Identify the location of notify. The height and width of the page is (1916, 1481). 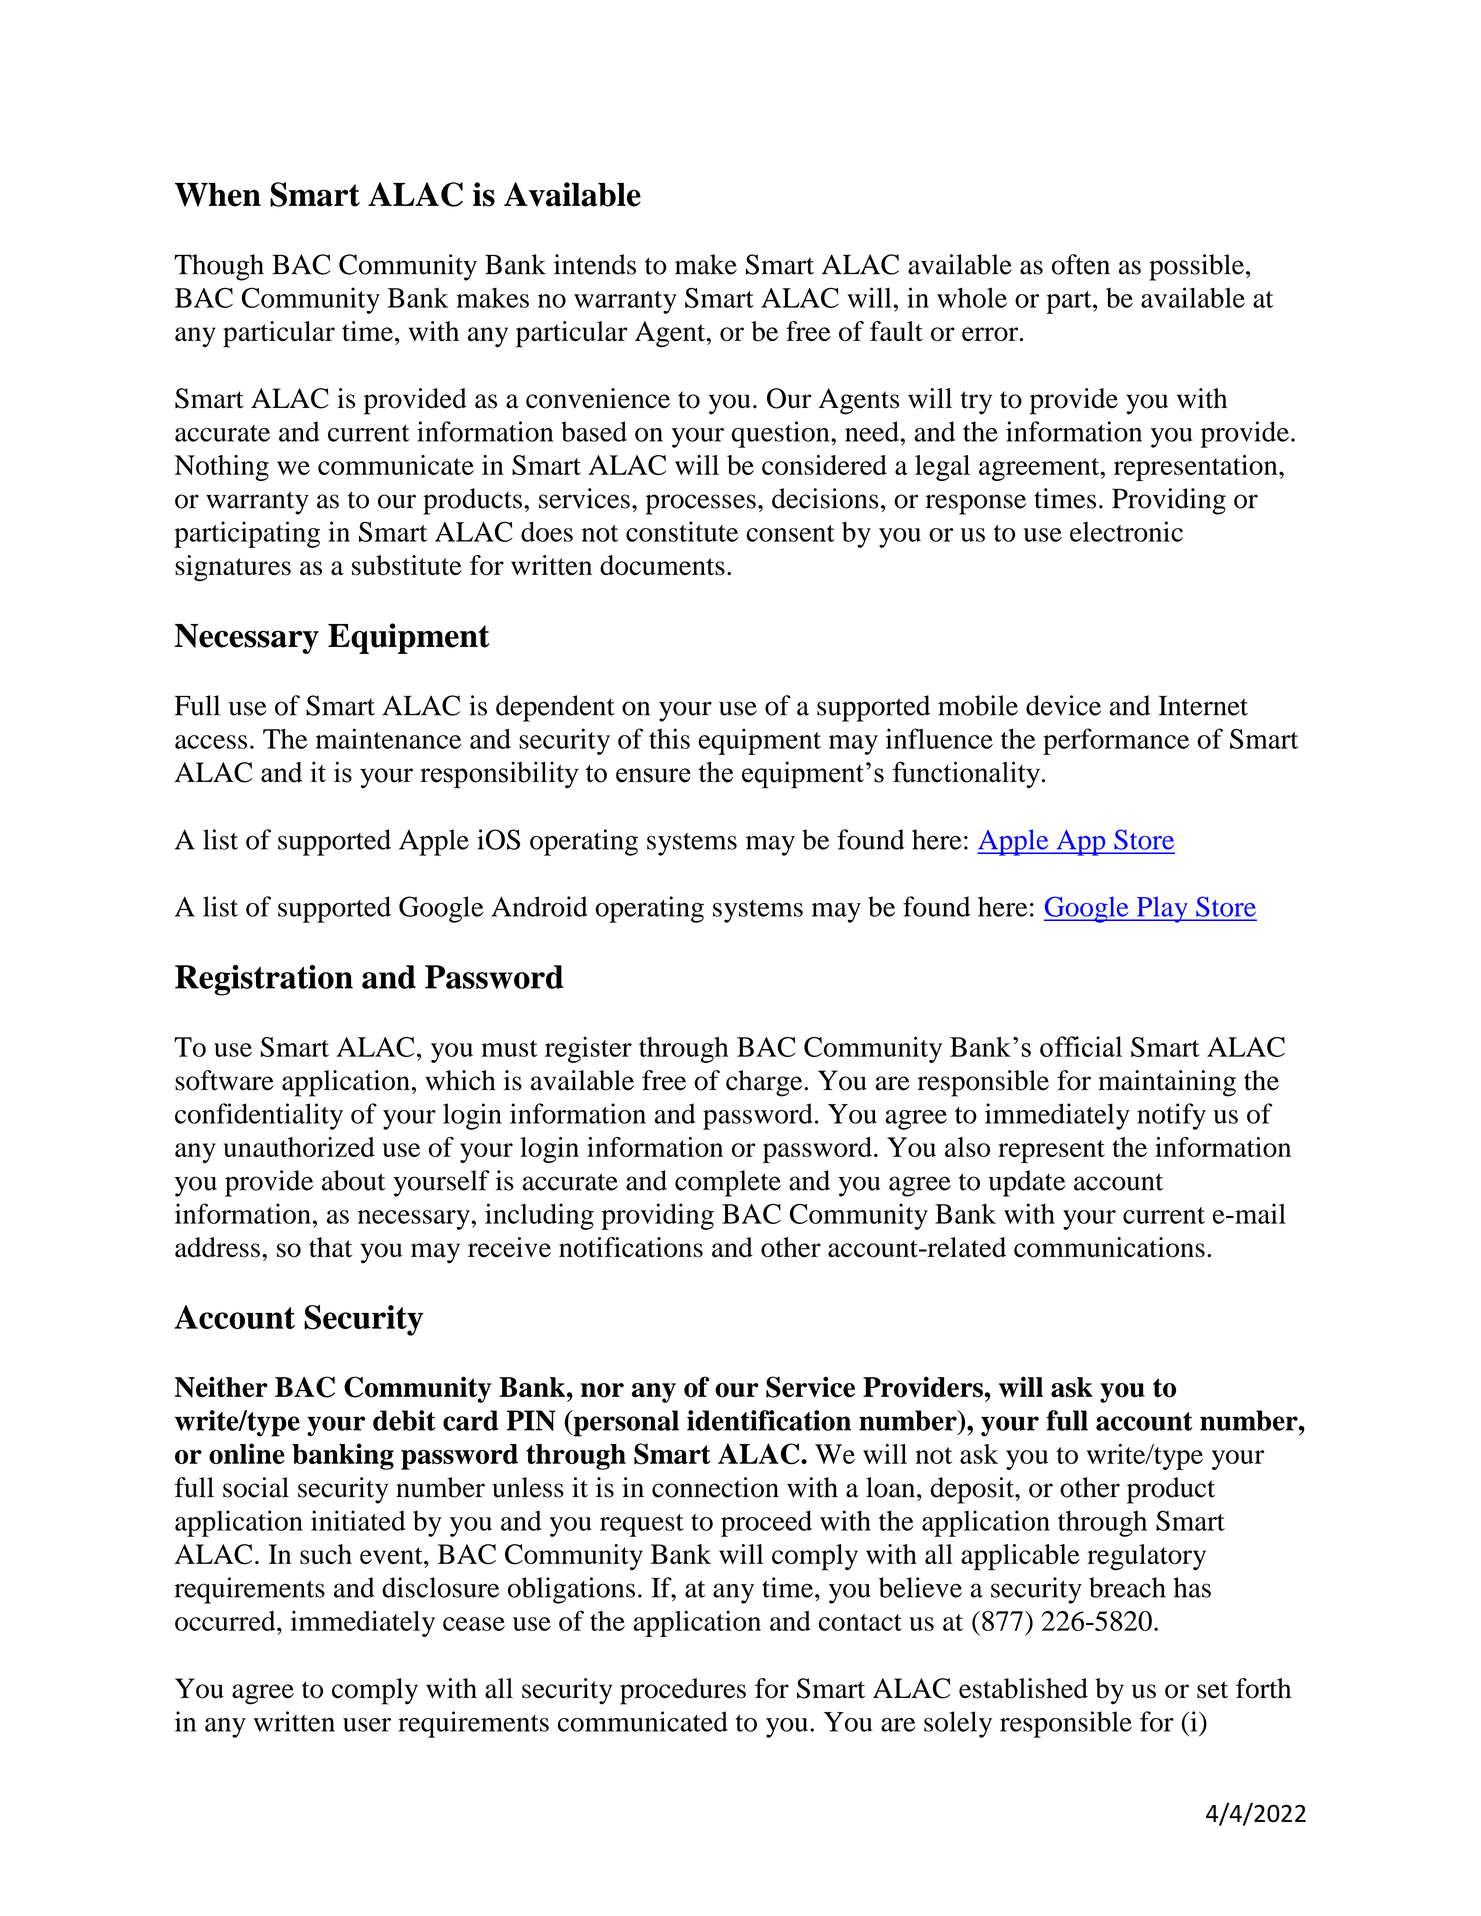
(1171, 1116).
